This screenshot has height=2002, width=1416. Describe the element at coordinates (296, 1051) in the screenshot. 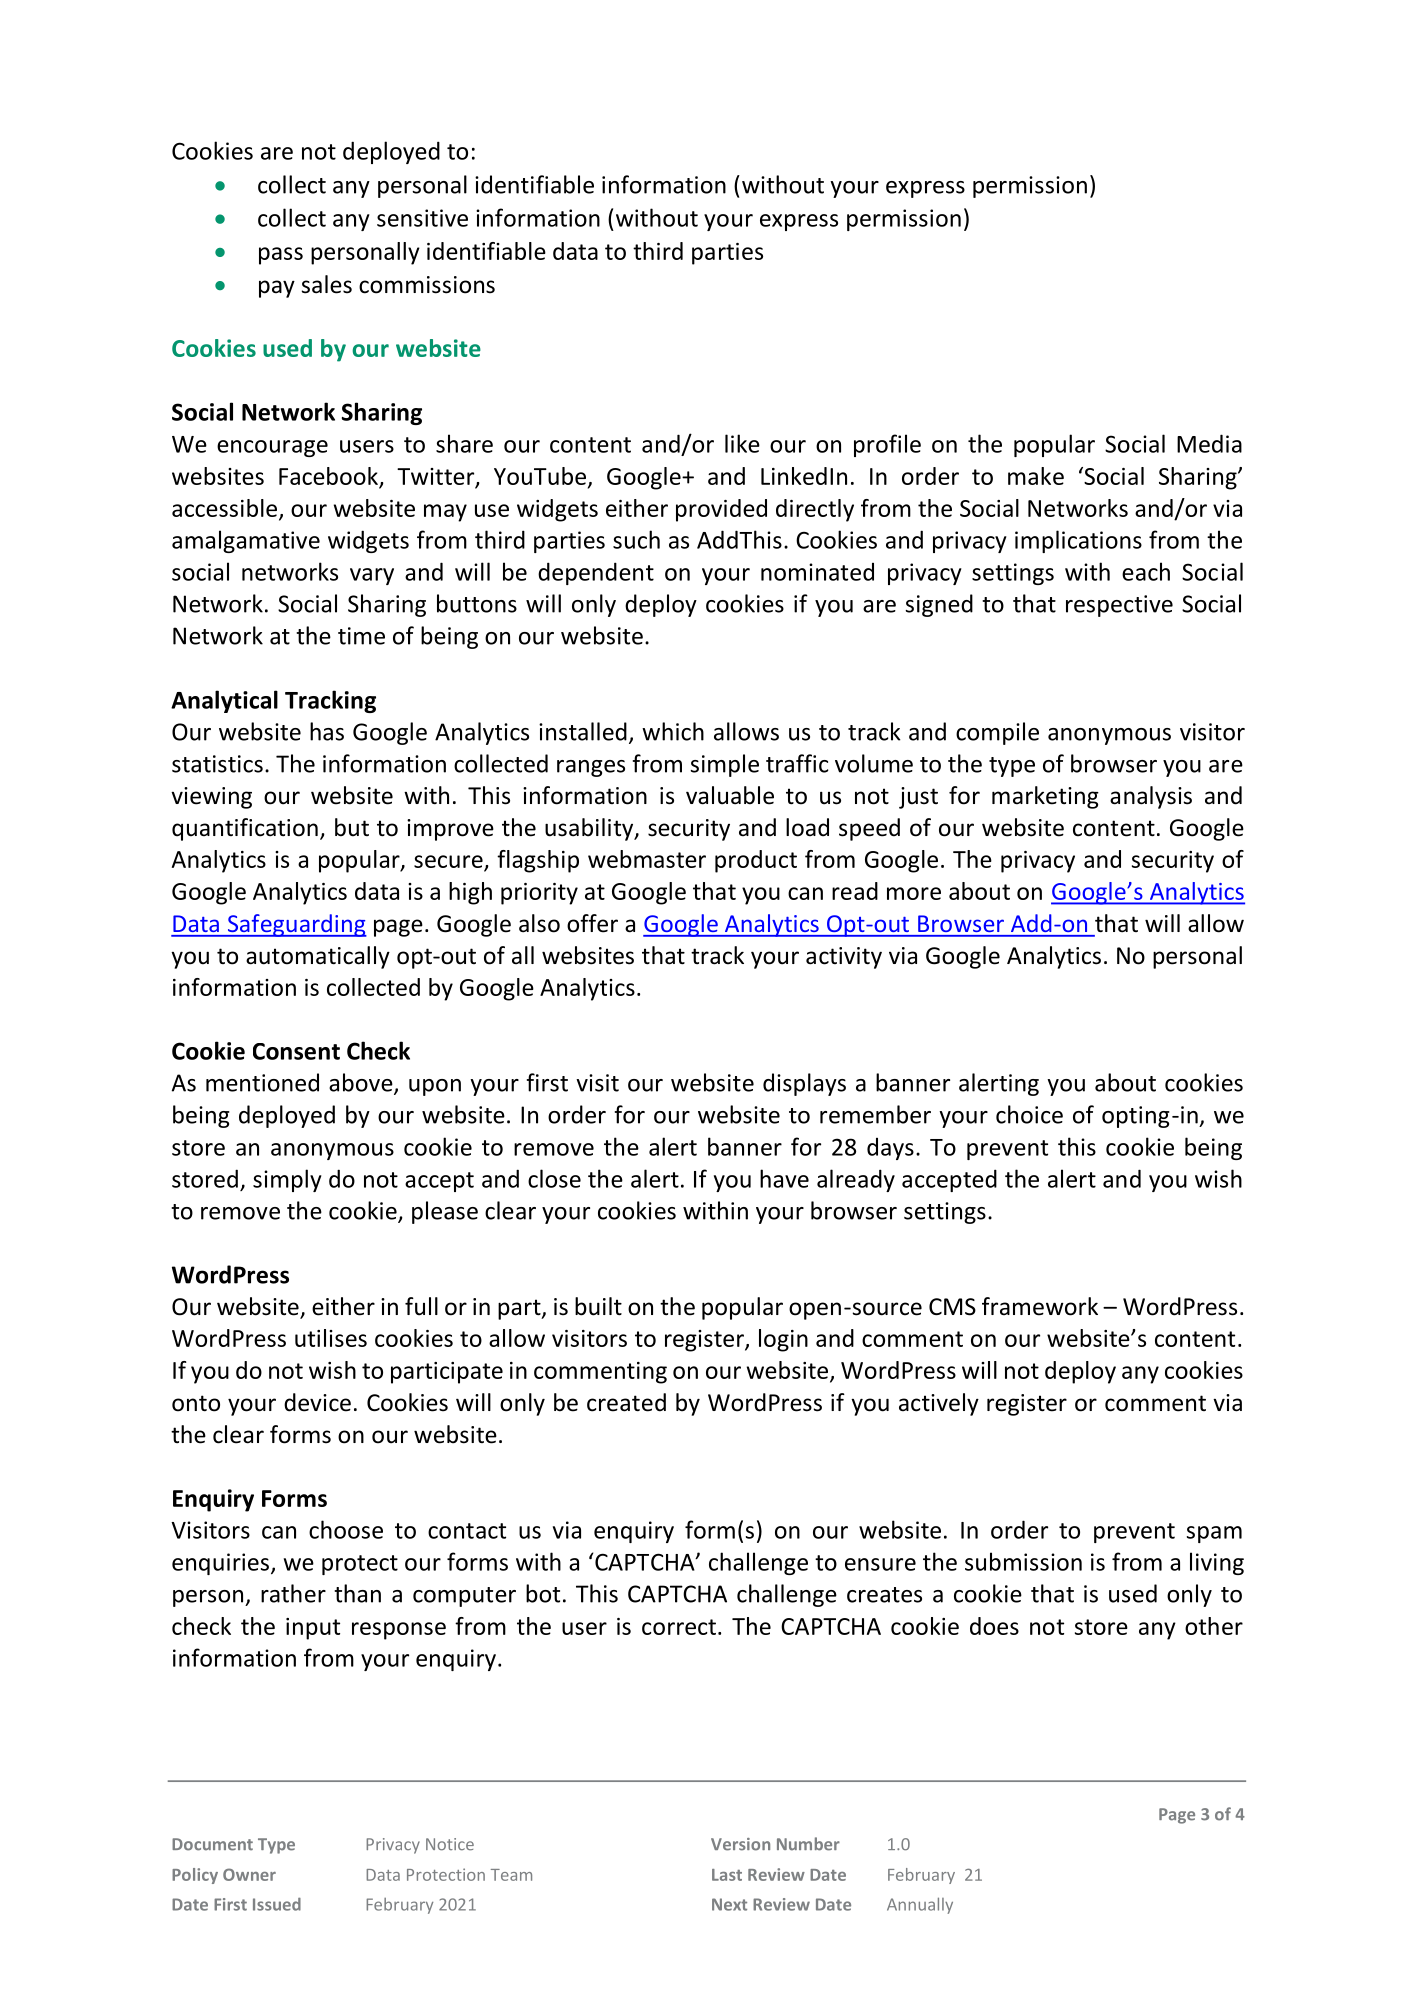

I see `Consent` at that location.
